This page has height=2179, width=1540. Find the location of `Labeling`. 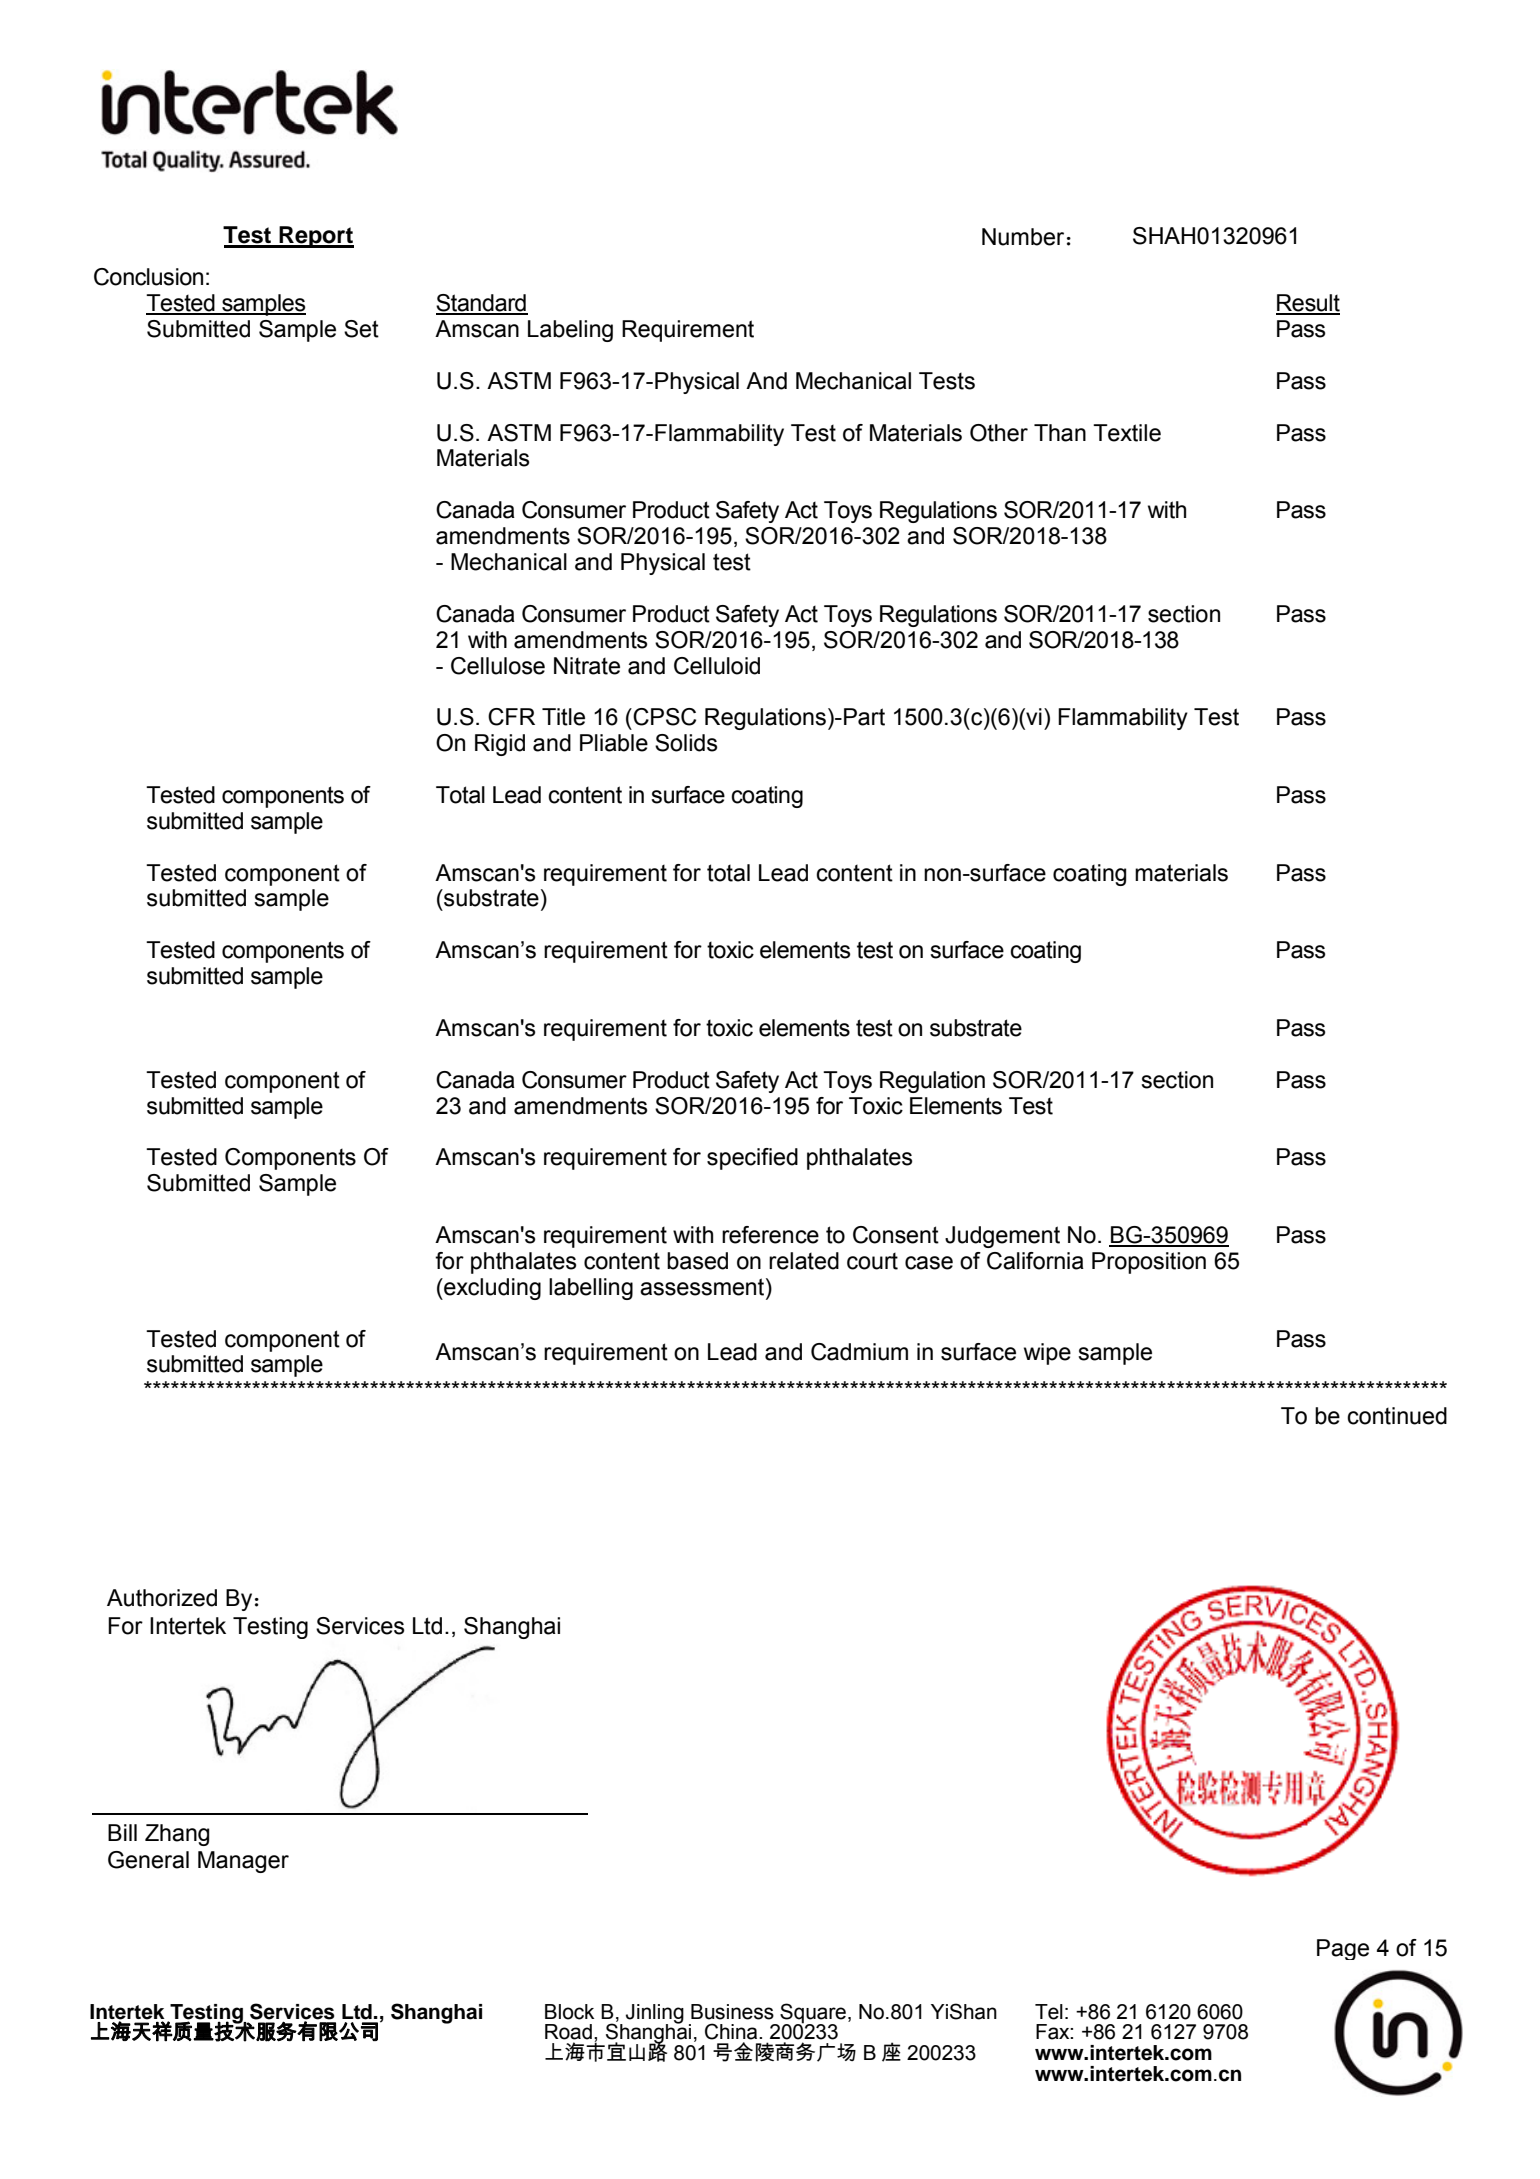

Labeling is located at coordinates (570, 331).
